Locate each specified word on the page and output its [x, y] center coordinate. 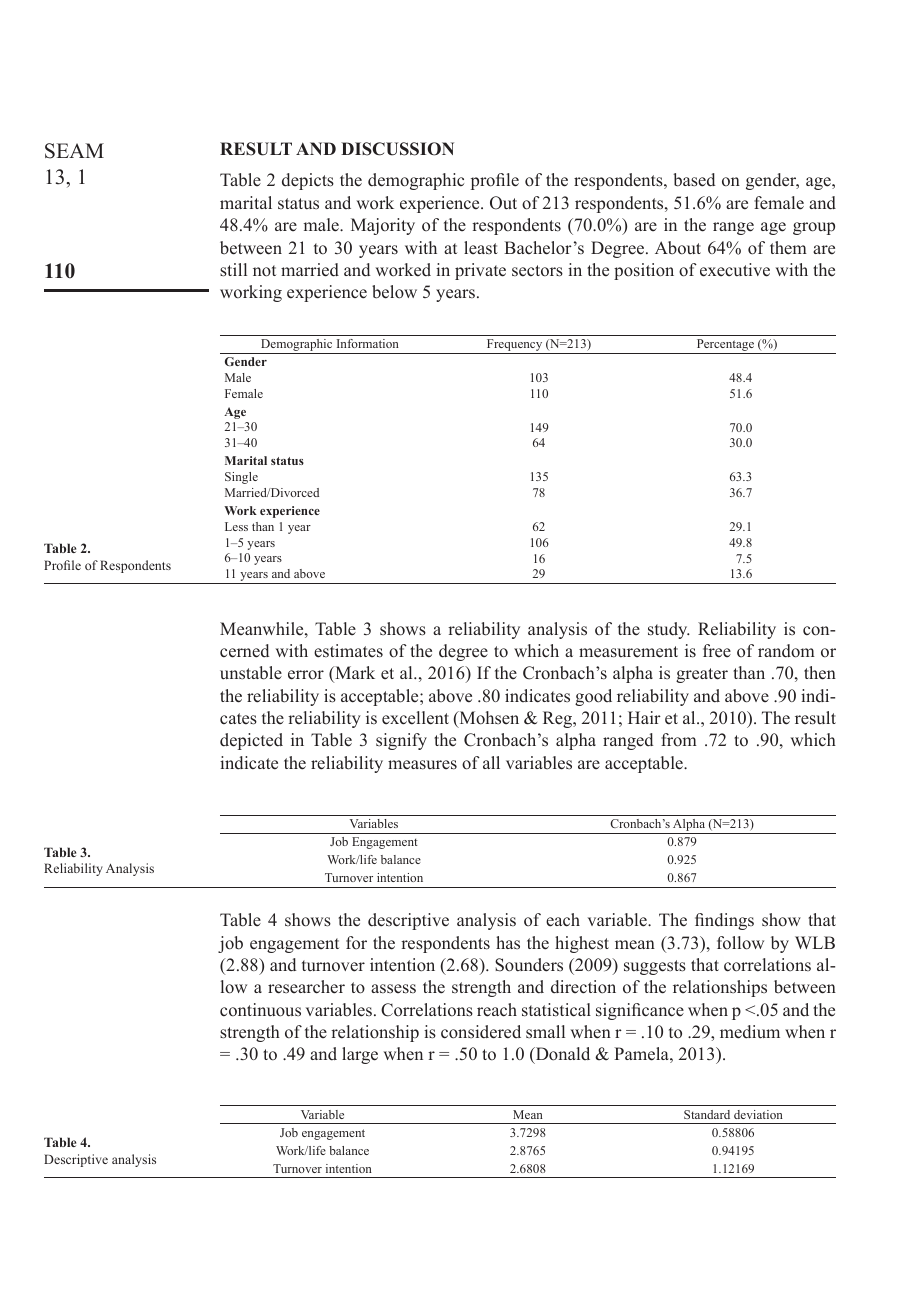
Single [241, 478]
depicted [251, 741]
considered [481, 1032]
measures [422, 765]
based [694, 180]
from [679, 740]
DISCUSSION [397, 149]
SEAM [74, 151]
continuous [260, 1010]
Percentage [725, 346]
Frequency [514, 346]
